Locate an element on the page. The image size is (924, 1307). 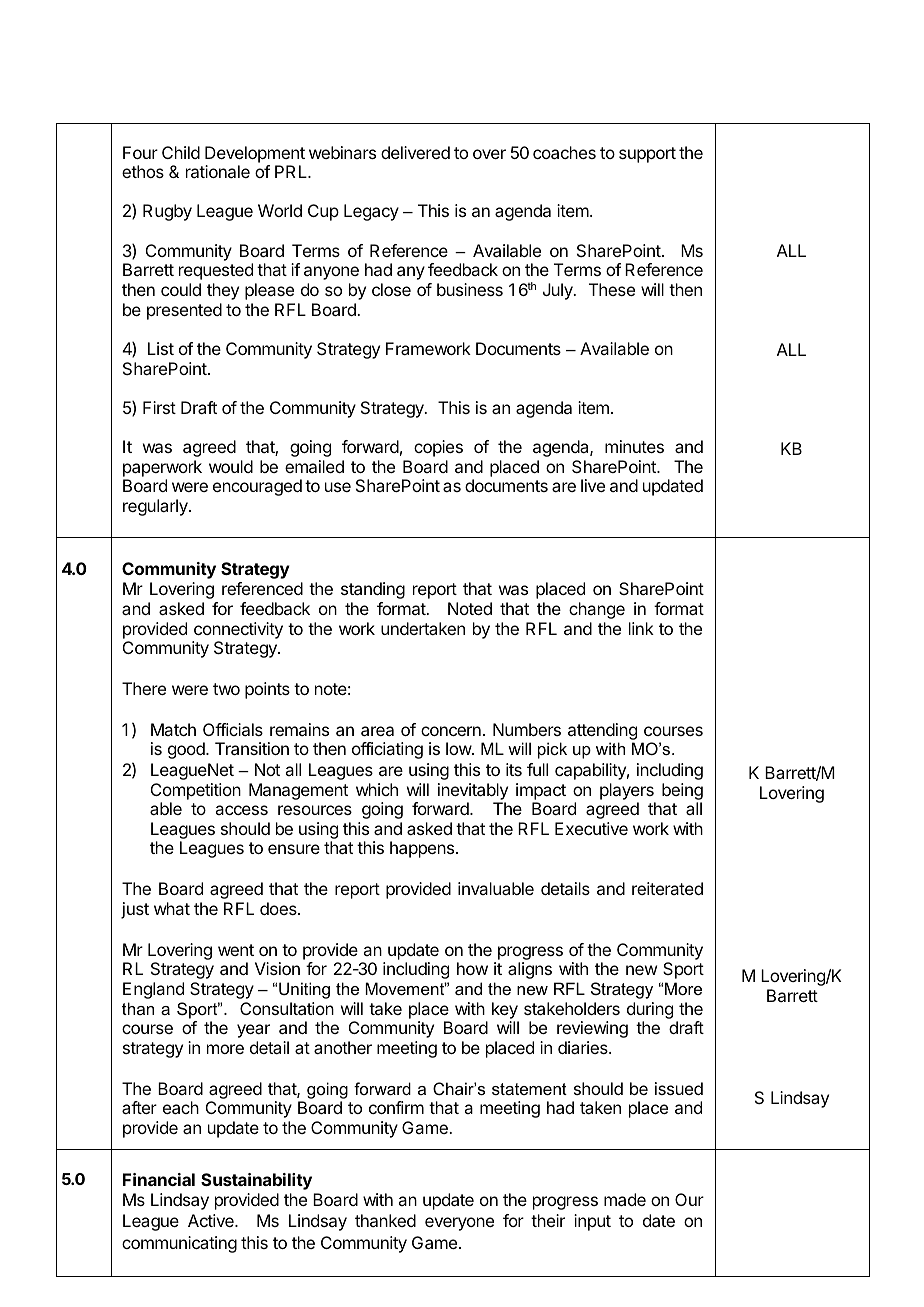
made is located at coordinates (625, 1199).
